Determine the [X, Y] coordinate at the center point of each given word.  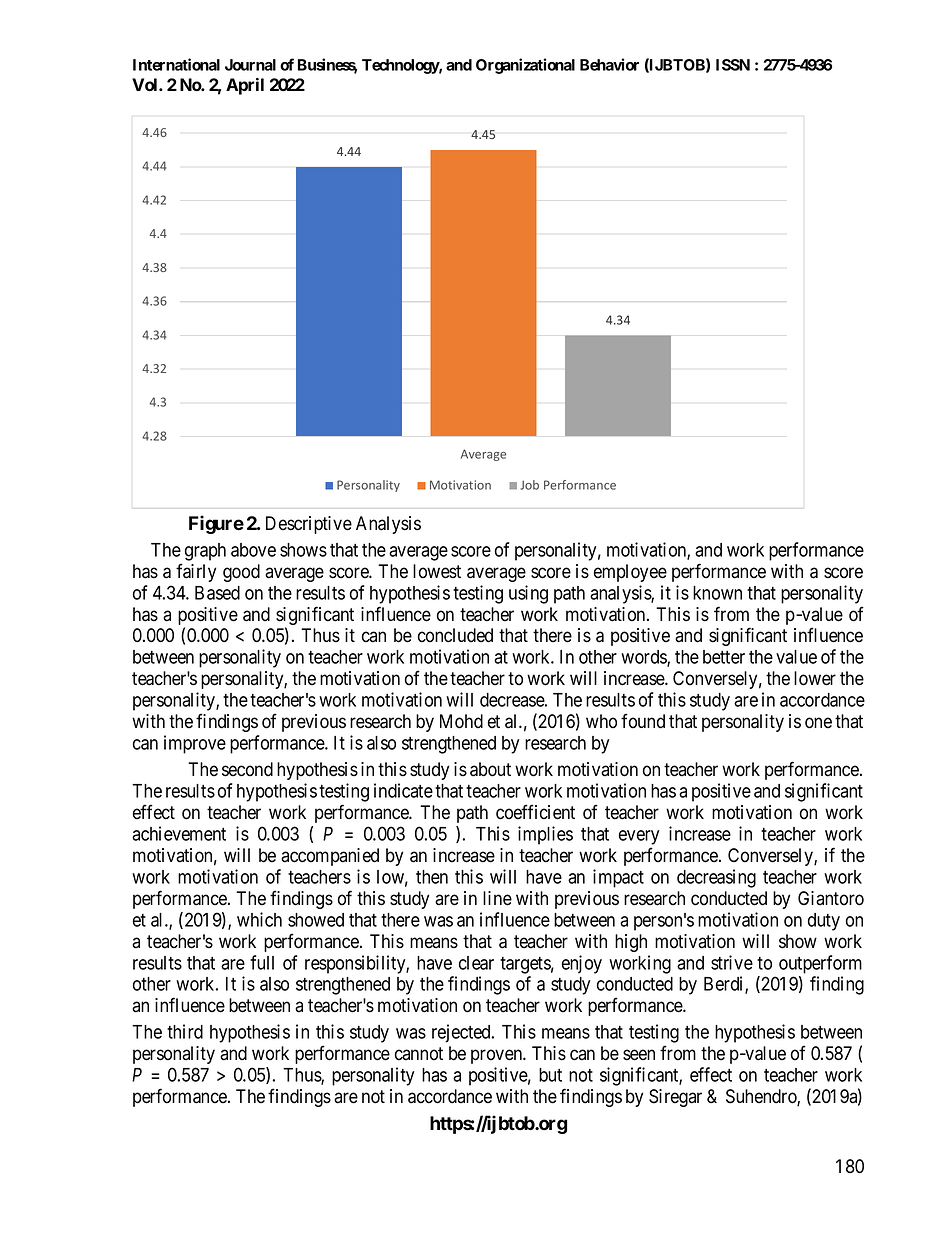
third [185, 1031]
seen [639, 1055]
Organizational [525, 66]
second [247, 769]
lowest [437, 571]
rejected [462, 1033]
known [717, 593]
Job [529, 485]
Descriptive [309, 525]
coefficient [535, 812]
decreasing [716, 878]
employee [630, 573]
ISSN [733, 65]
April [245, 86]
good [241, 573]
